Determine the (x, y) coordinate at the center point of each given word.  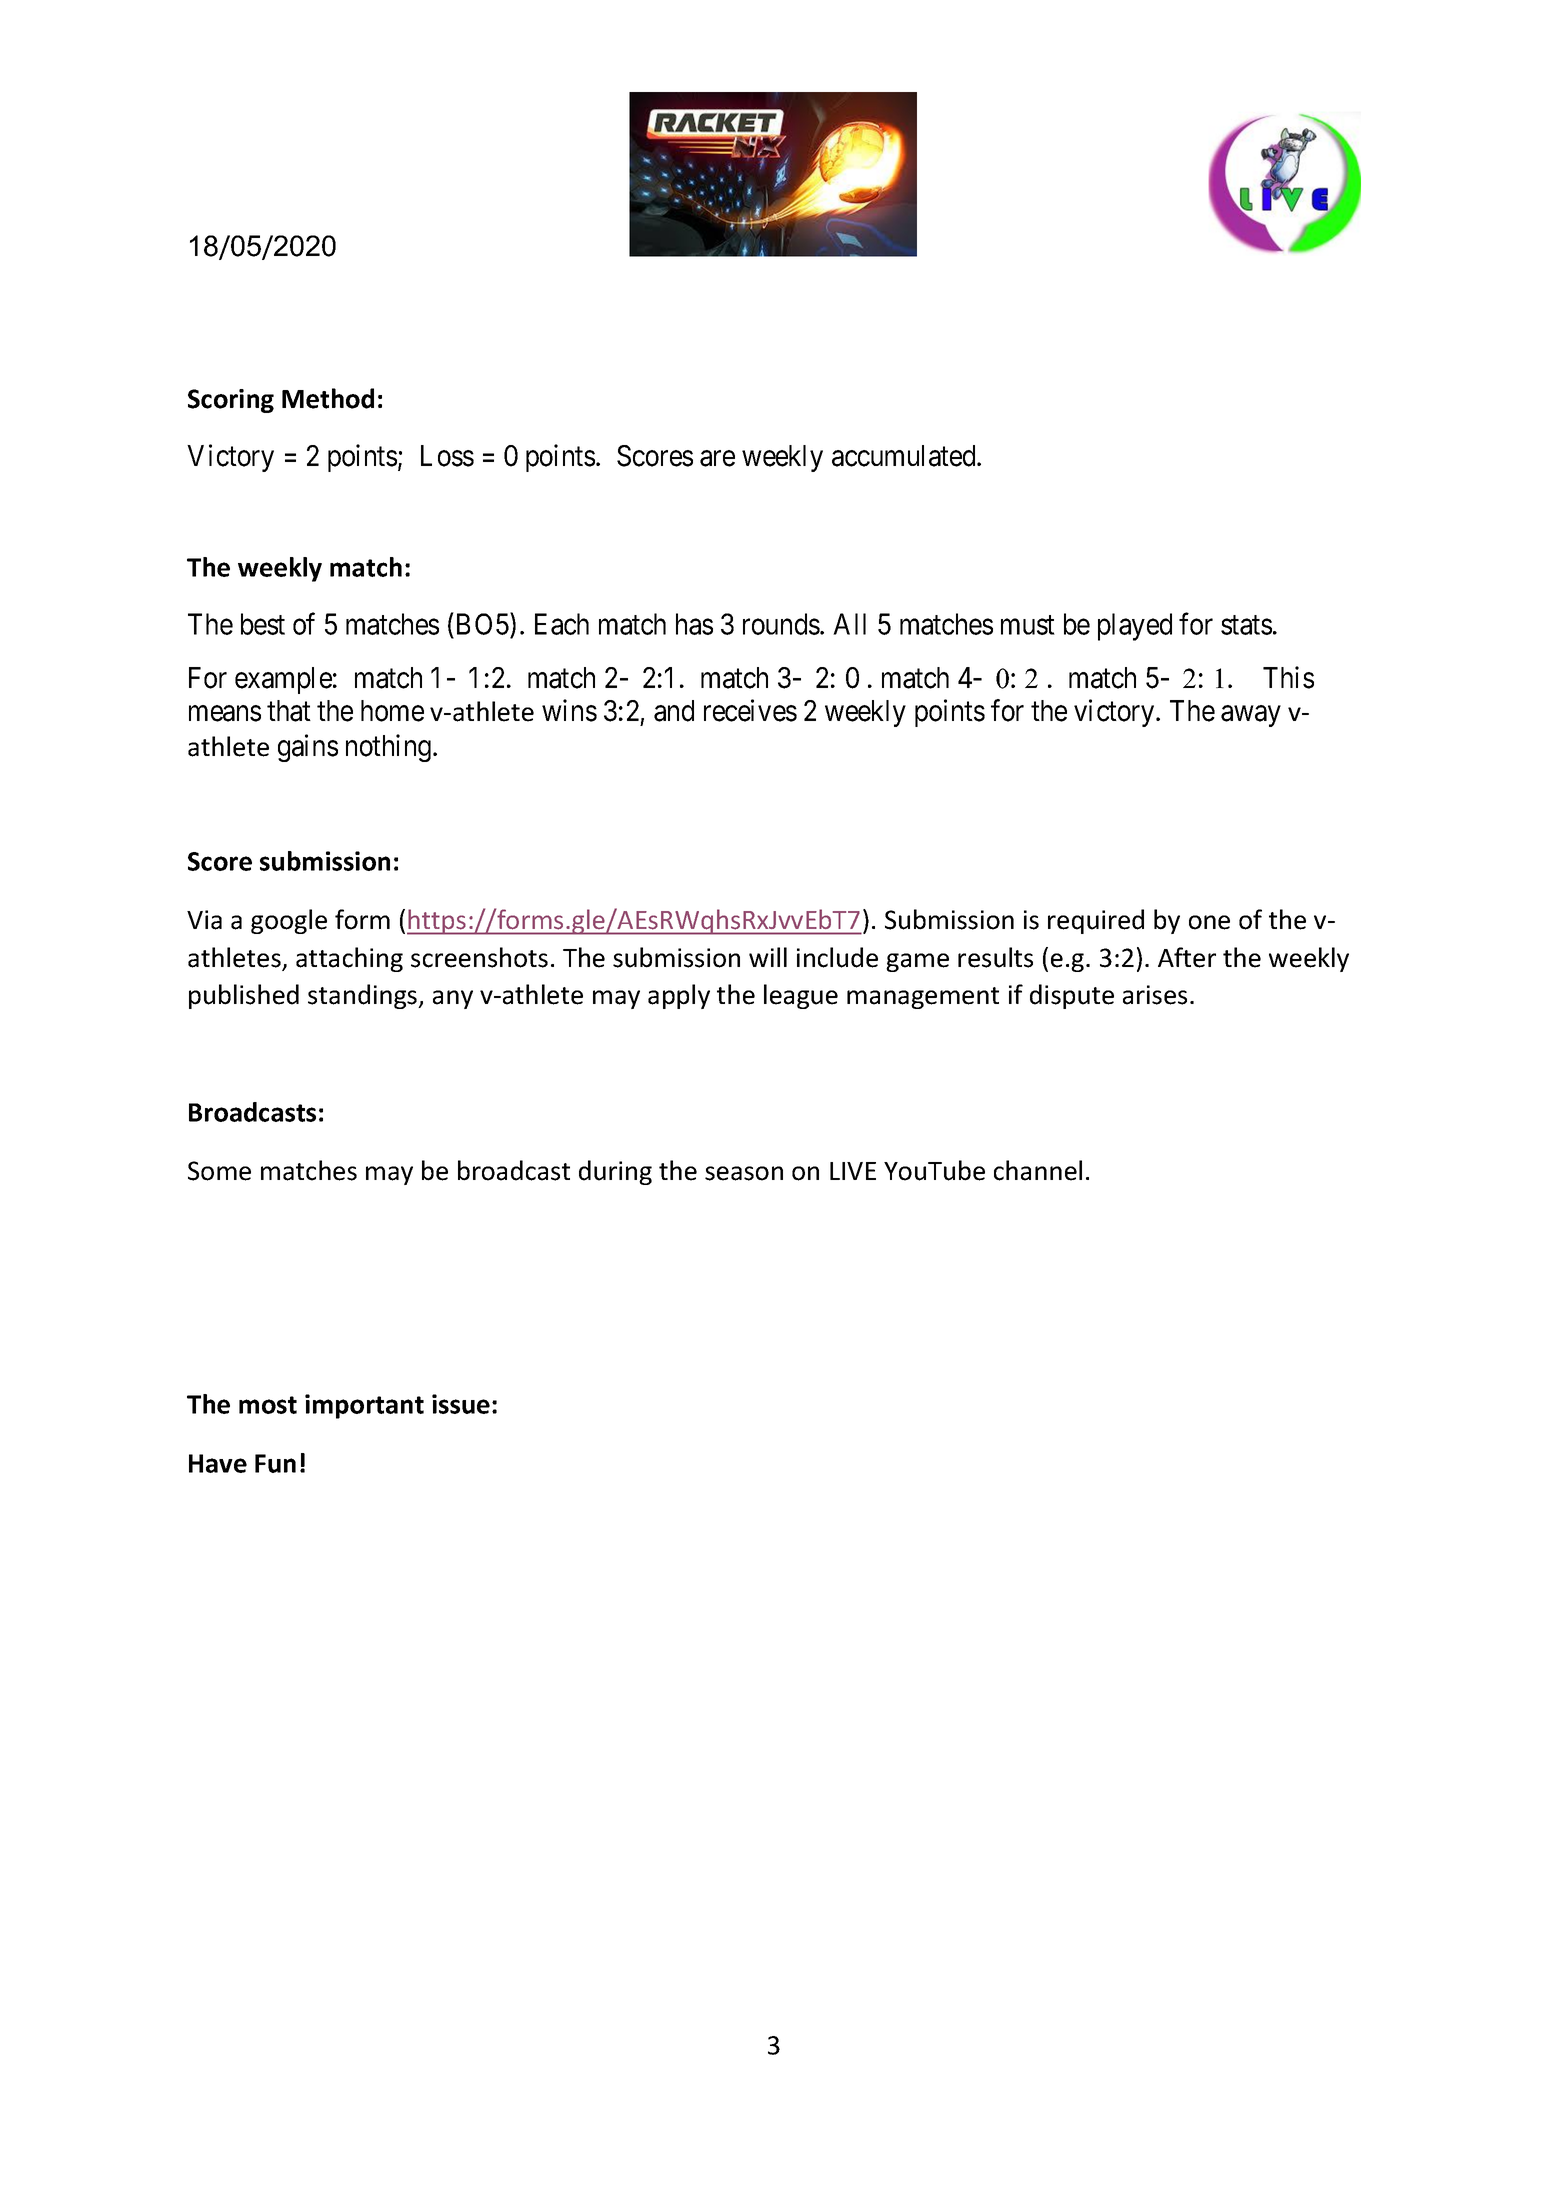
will (768, 957)
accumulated (905, 456)
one (1209, 922)
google (289, 921)
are (717, 459)
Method (328, 398)
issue (461, 1404)
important (364, 1406)
